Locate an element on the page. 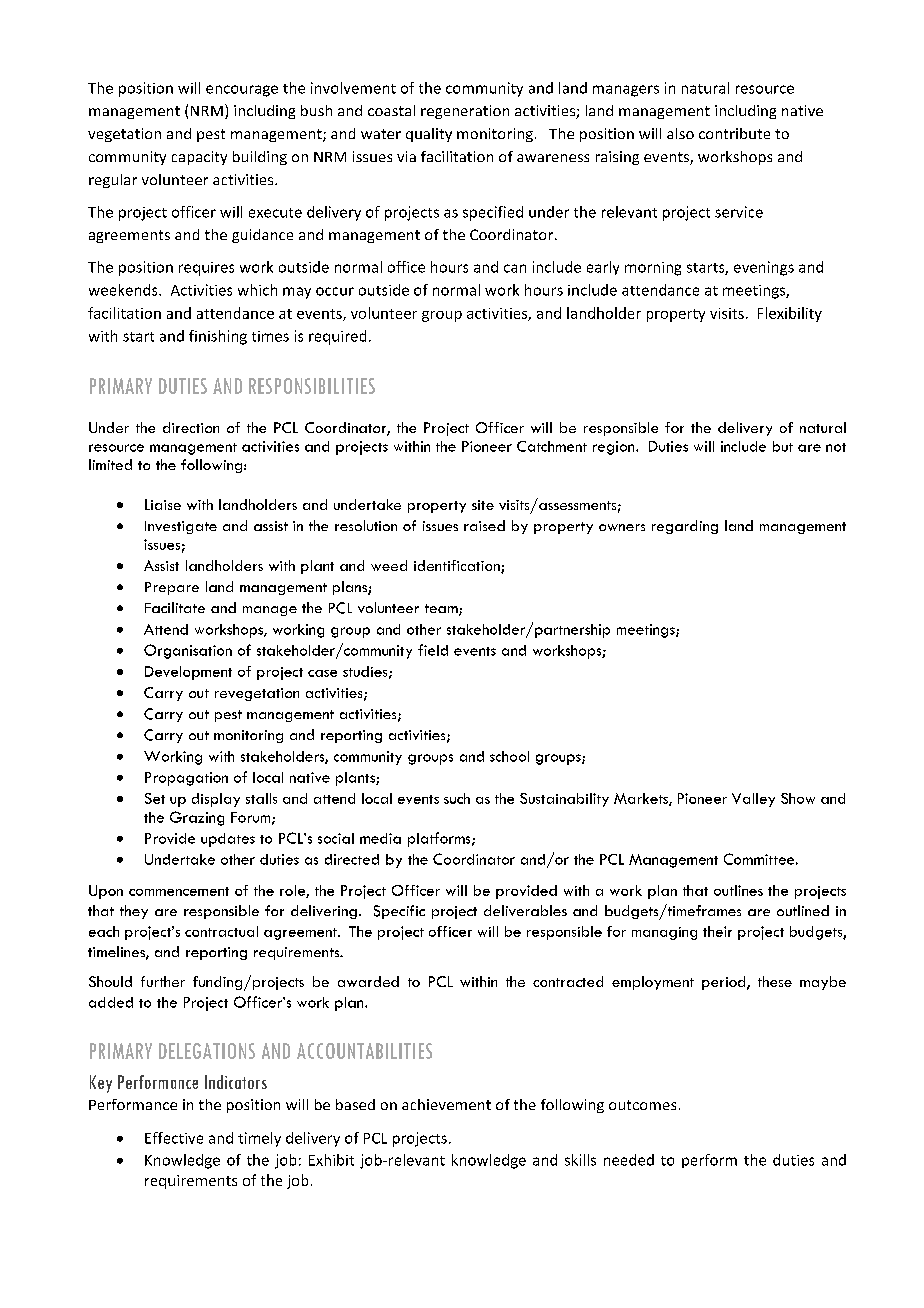 The image size is (924, 1308). Facilitate is located at coordinates (175, 607).
